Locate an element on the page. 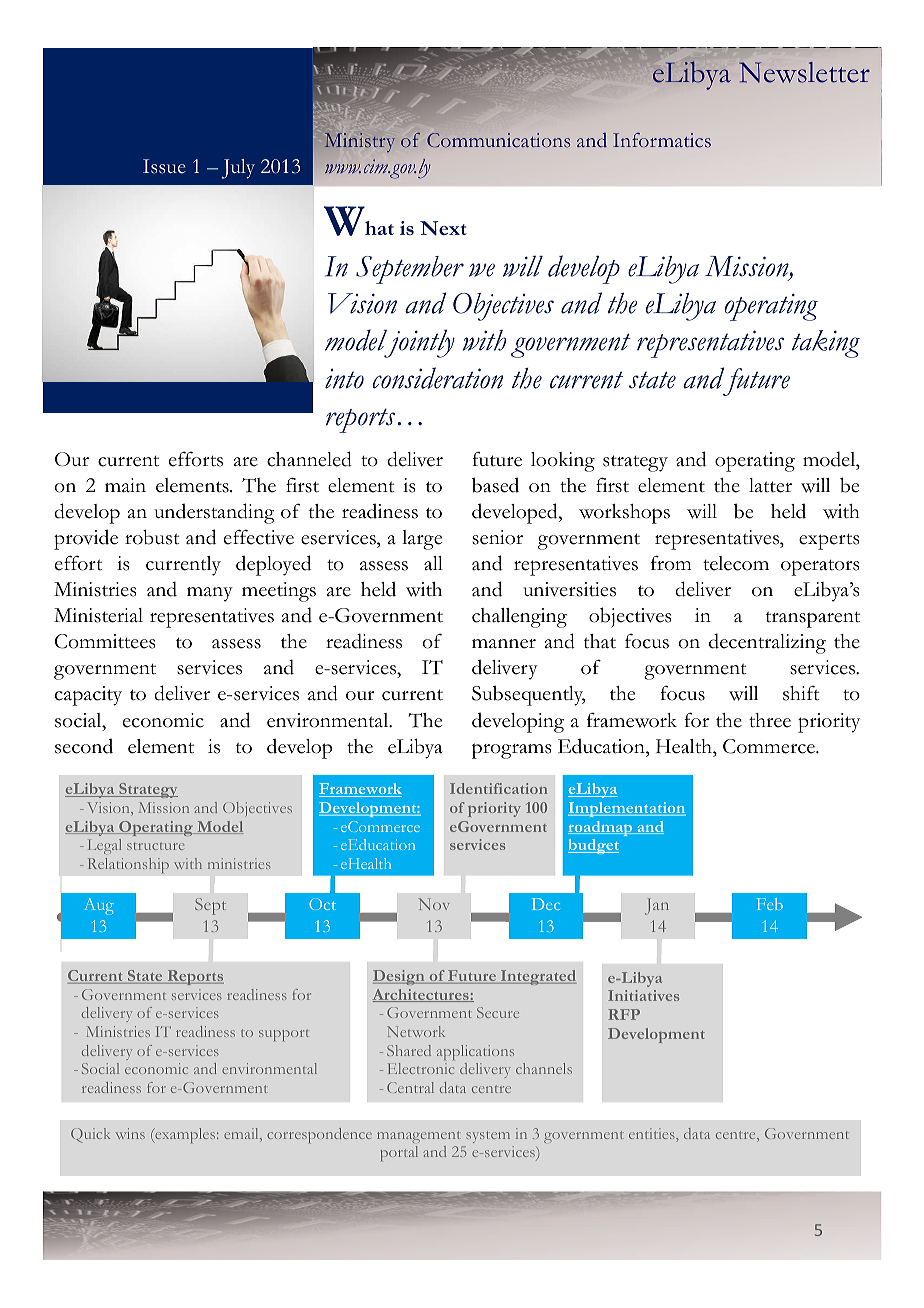 This document has height=1308, width=924. consideration is located at coordinates (438, 378).
